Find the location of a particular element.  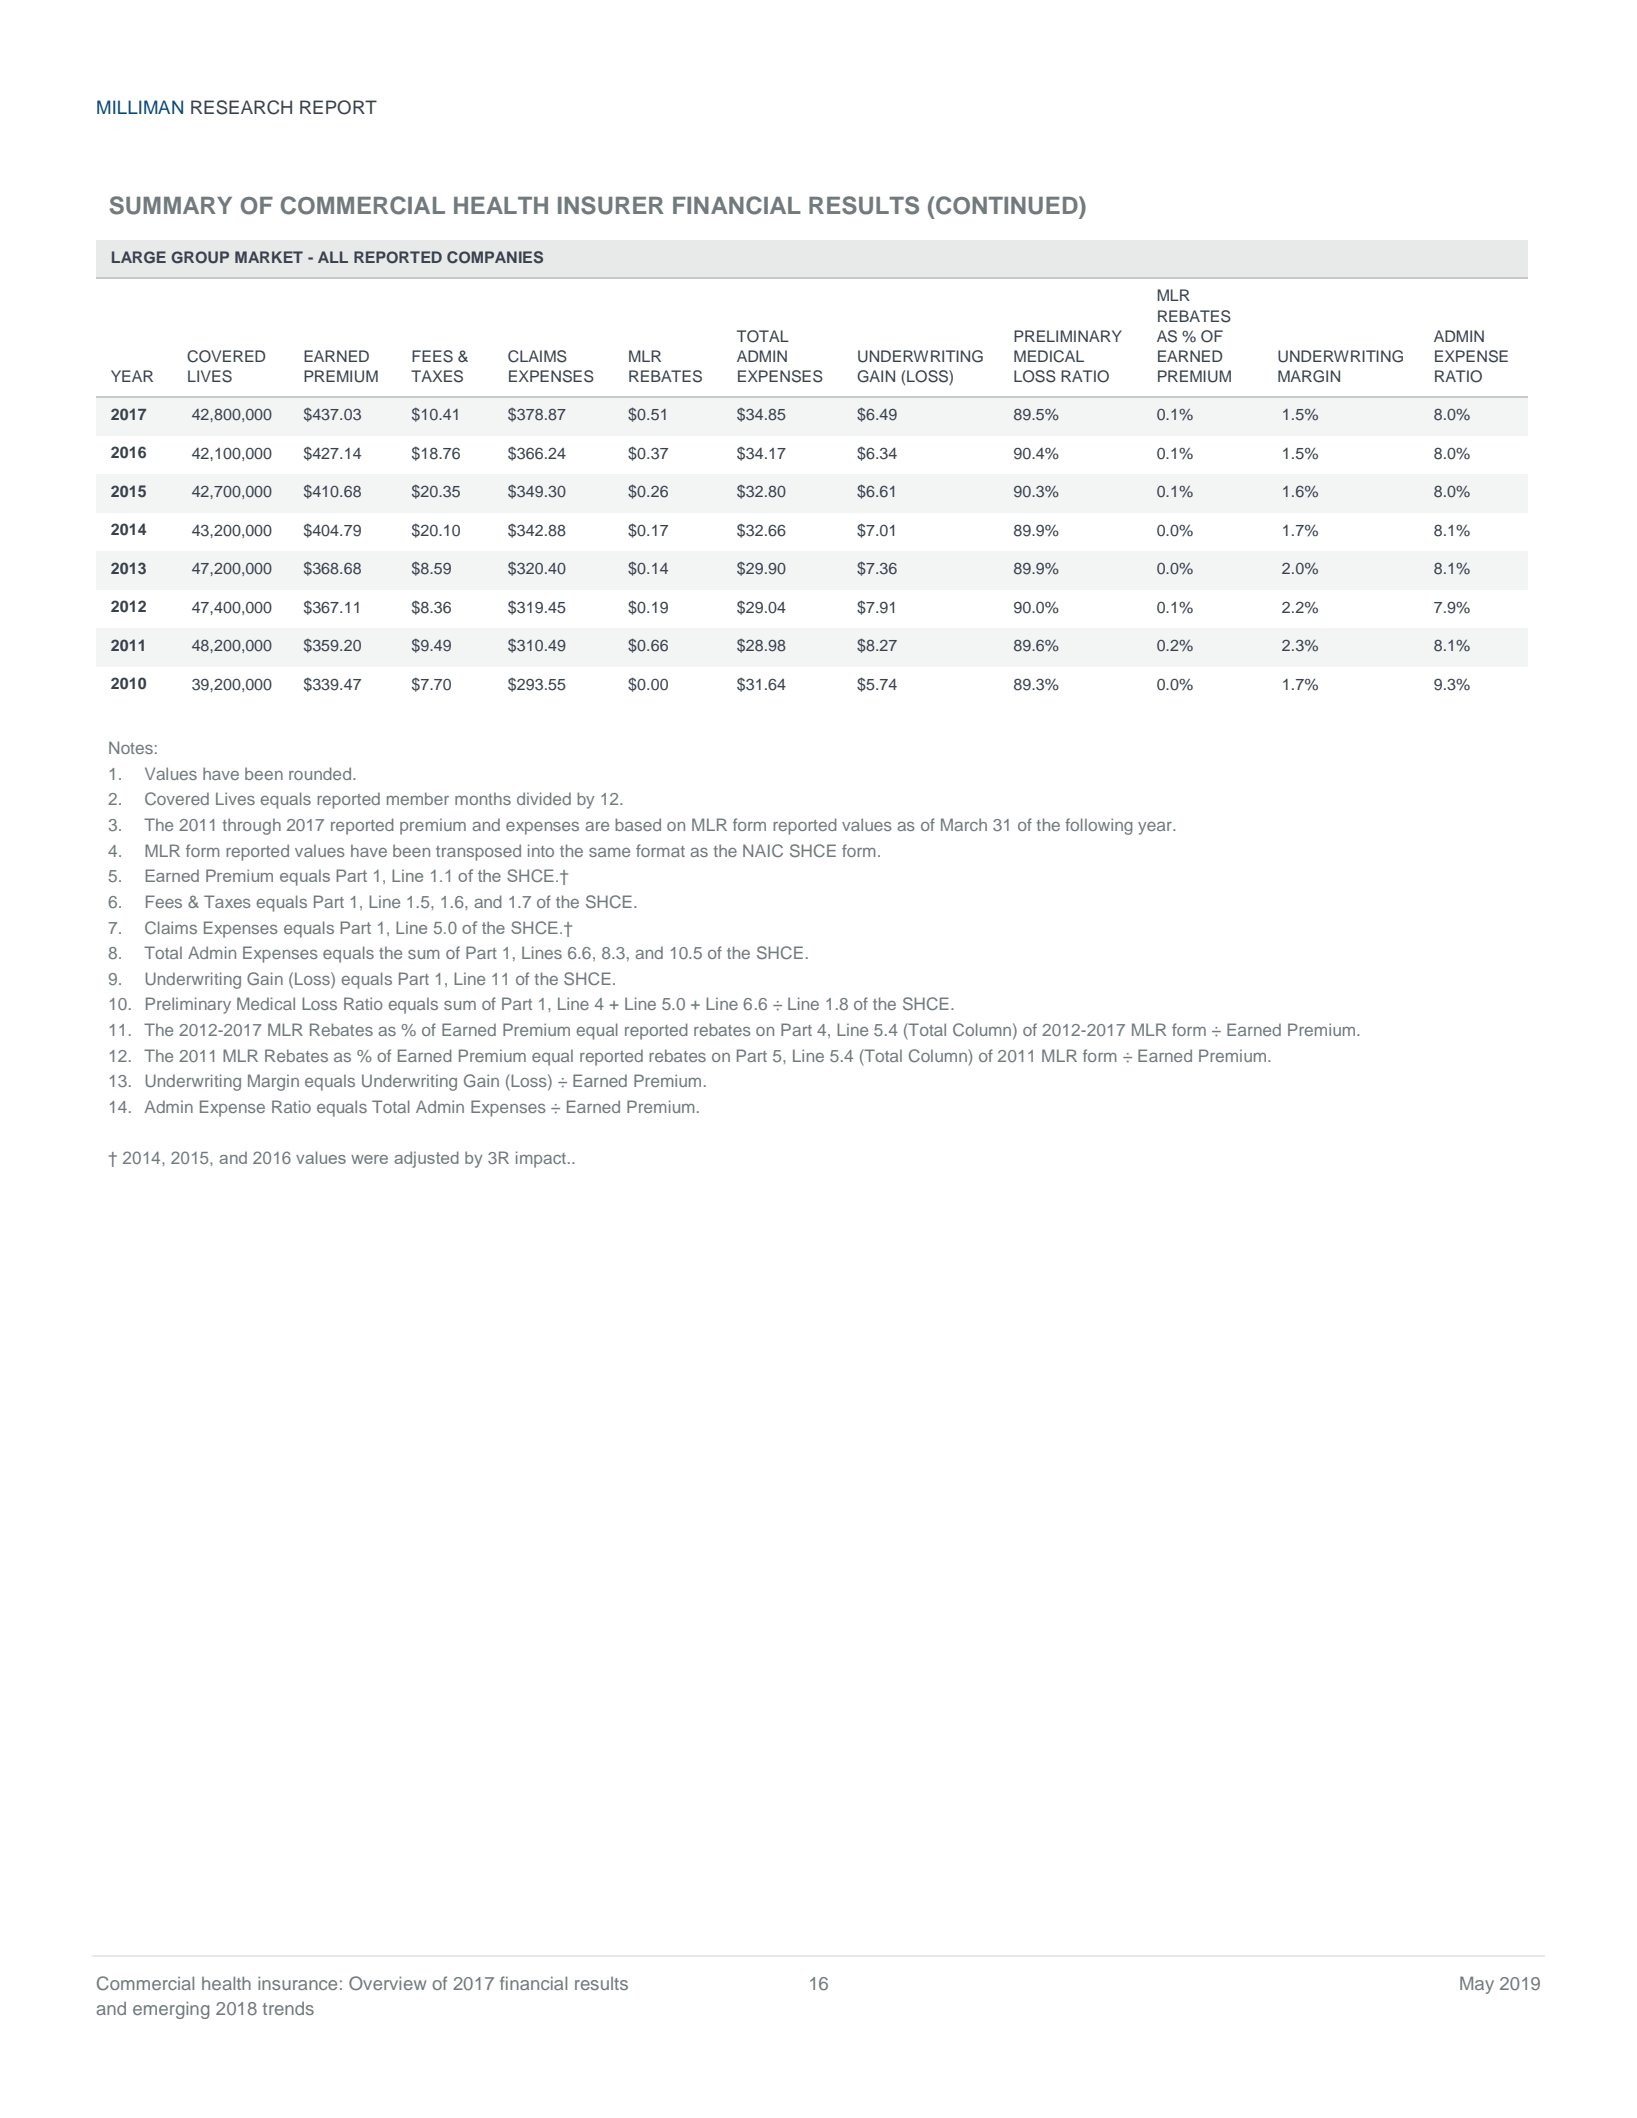

RESEARCH is located at coordinates (241, 107).
